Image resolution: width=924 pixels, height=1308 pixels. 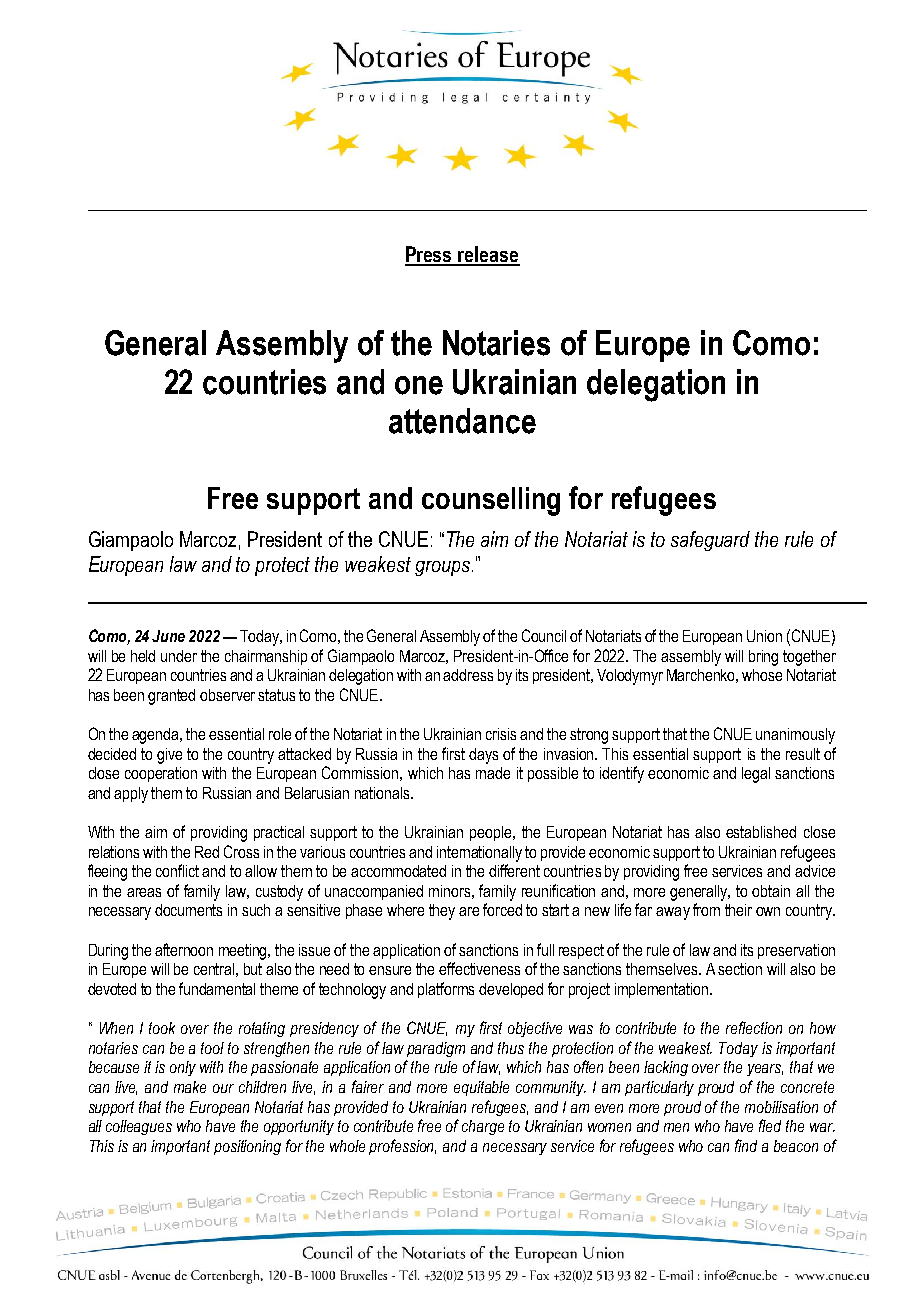 I want to click on attendance, so click(x=462, y=421).
